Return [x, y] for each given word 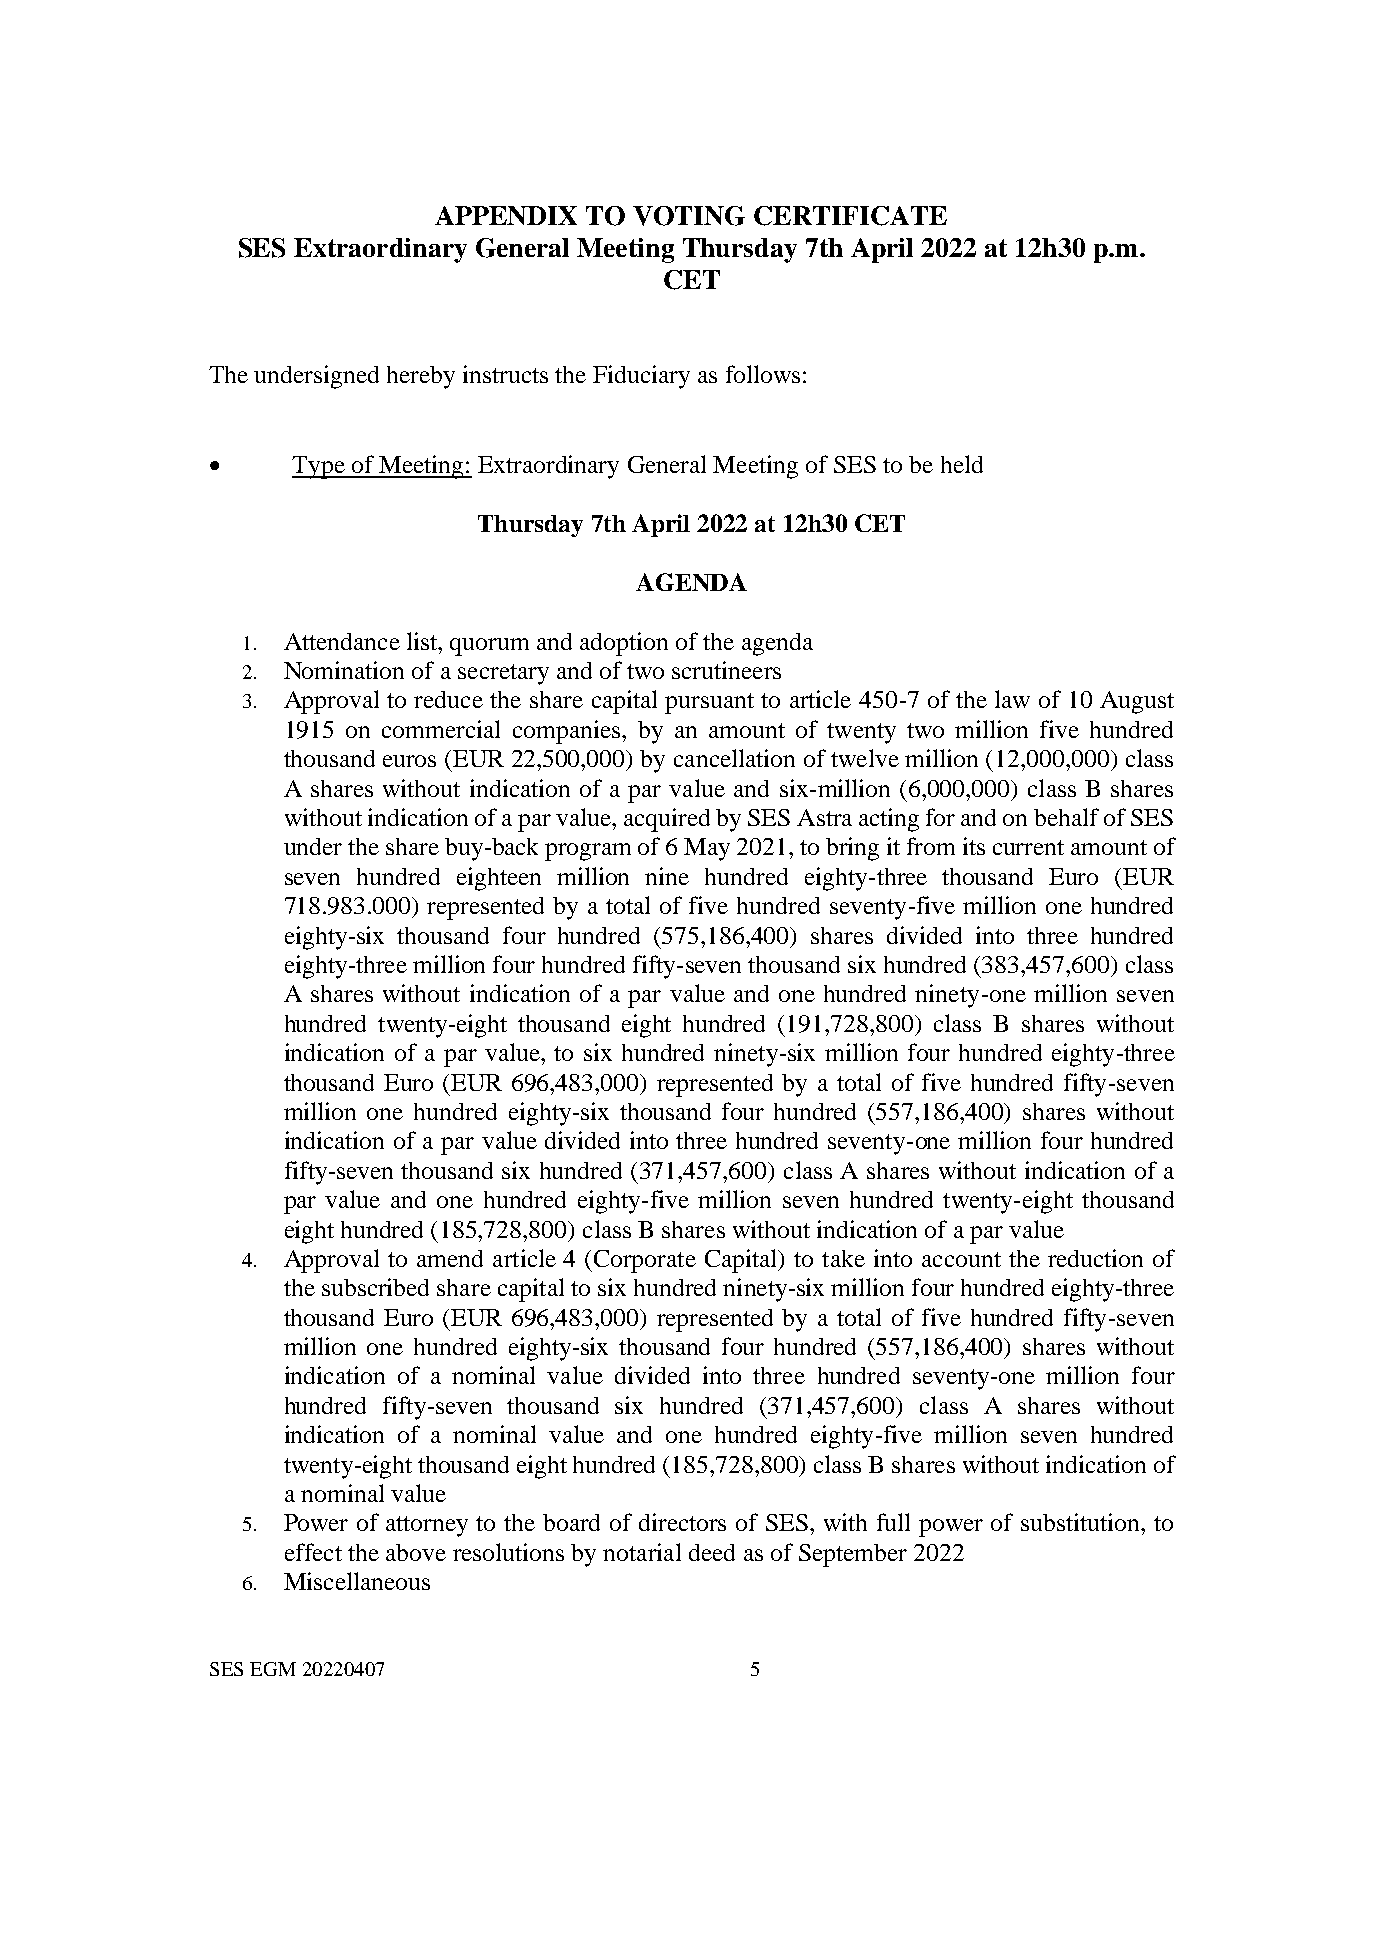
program [588, 852]
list [423, 641]
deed [712, 1552]
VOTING [689, 216]
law [1012, 699]
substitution [1081, 1522]
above [416, 1552]
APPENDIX [506, 215]
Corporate [645, 1261]
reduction [1095, 1258]
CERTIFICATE [850, 216]
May [707, 849]
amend [450, 1258]
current [1028, 847]
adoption [624, 644]
